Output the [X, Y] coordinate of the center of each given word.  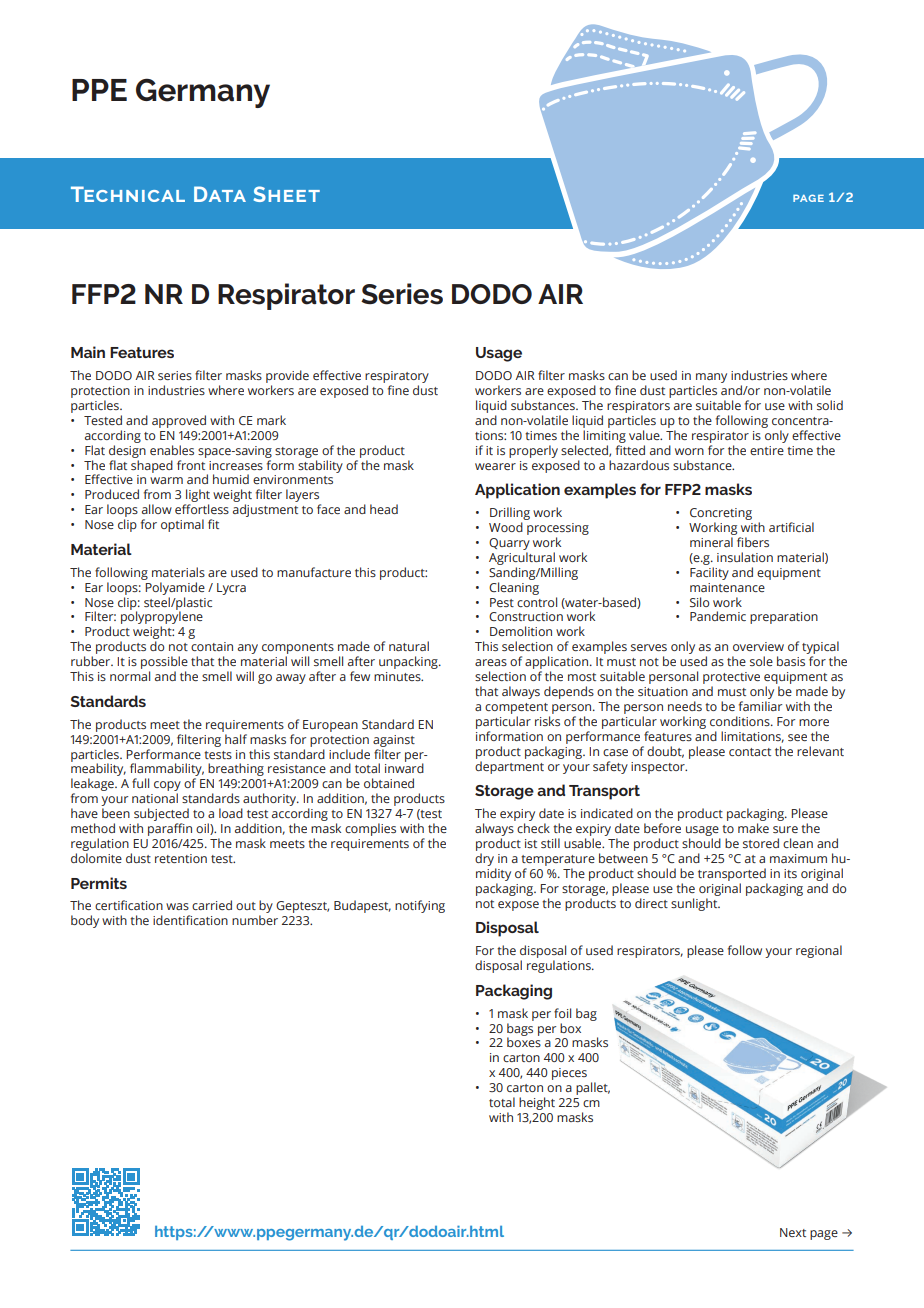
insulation [745, 557]
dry [484, 859]
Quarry [509, 544]
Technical [128, 194]
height [537, 1103]
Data [220, 194]
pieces [569, 1074]
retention [181, 858]
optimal [182, 525]
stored [761, 843]
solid [830, 405]
